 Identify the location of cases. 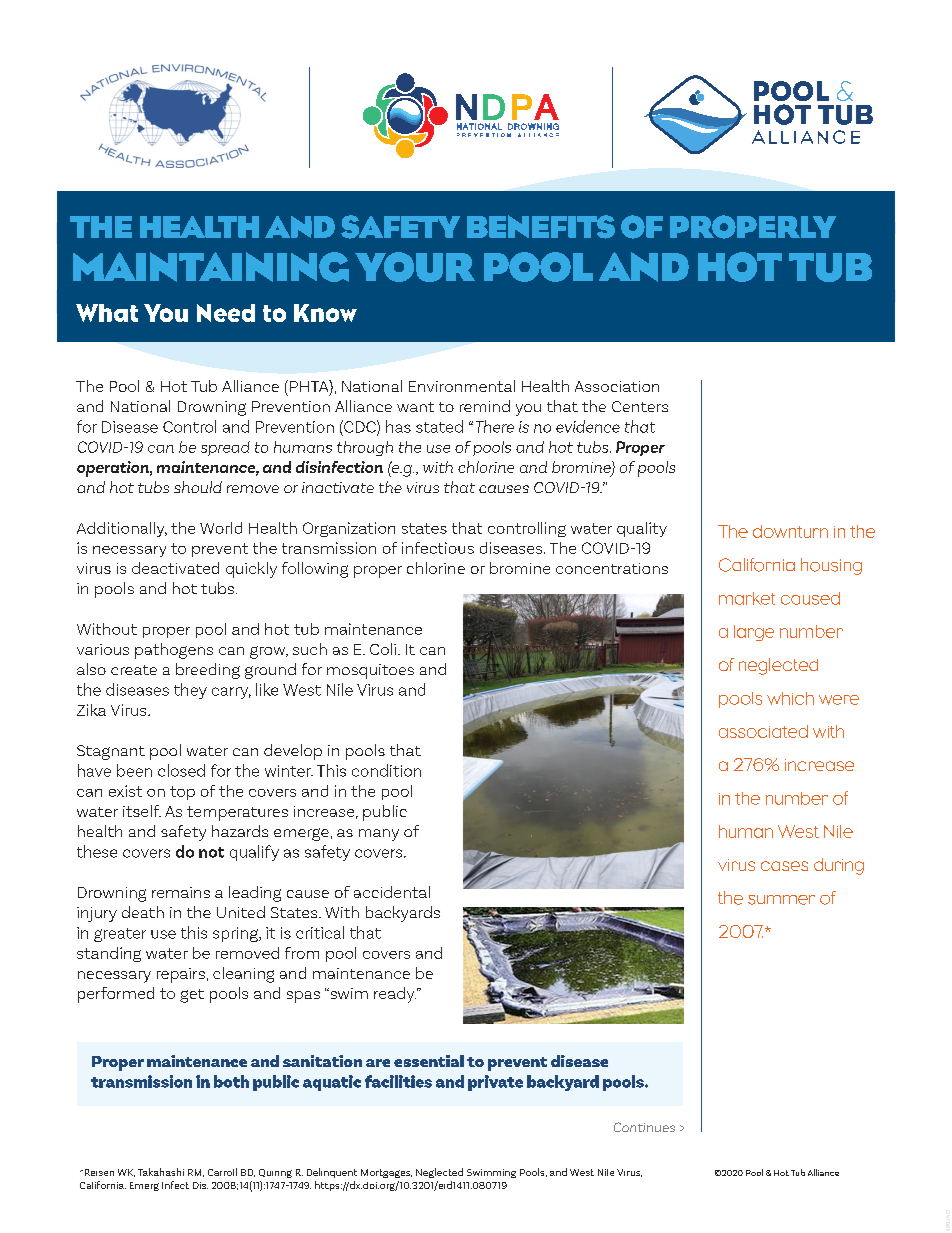
(784, 866).
